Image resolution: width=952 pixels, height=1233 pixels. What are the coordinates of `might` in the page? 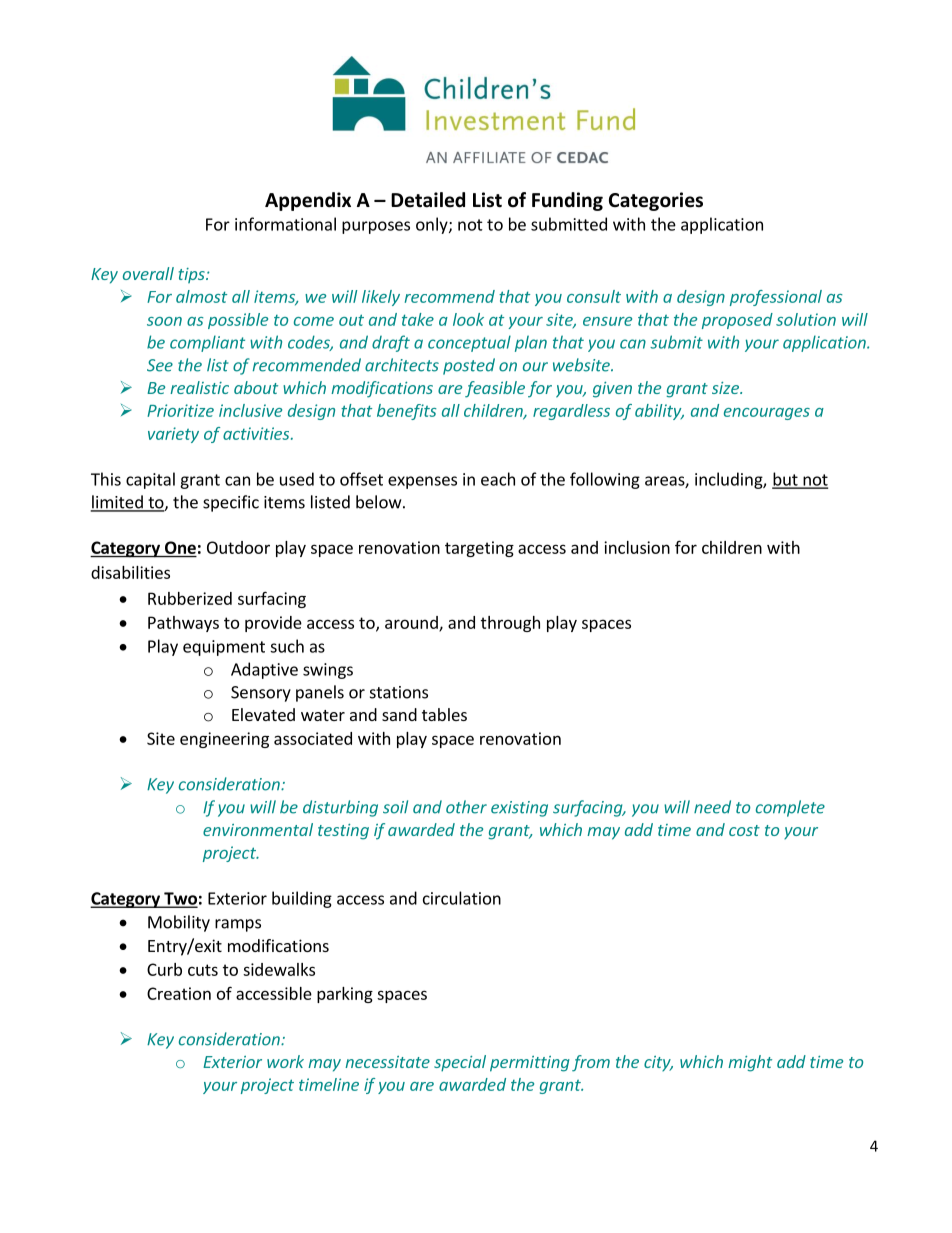 It's located at (750, 1063).
